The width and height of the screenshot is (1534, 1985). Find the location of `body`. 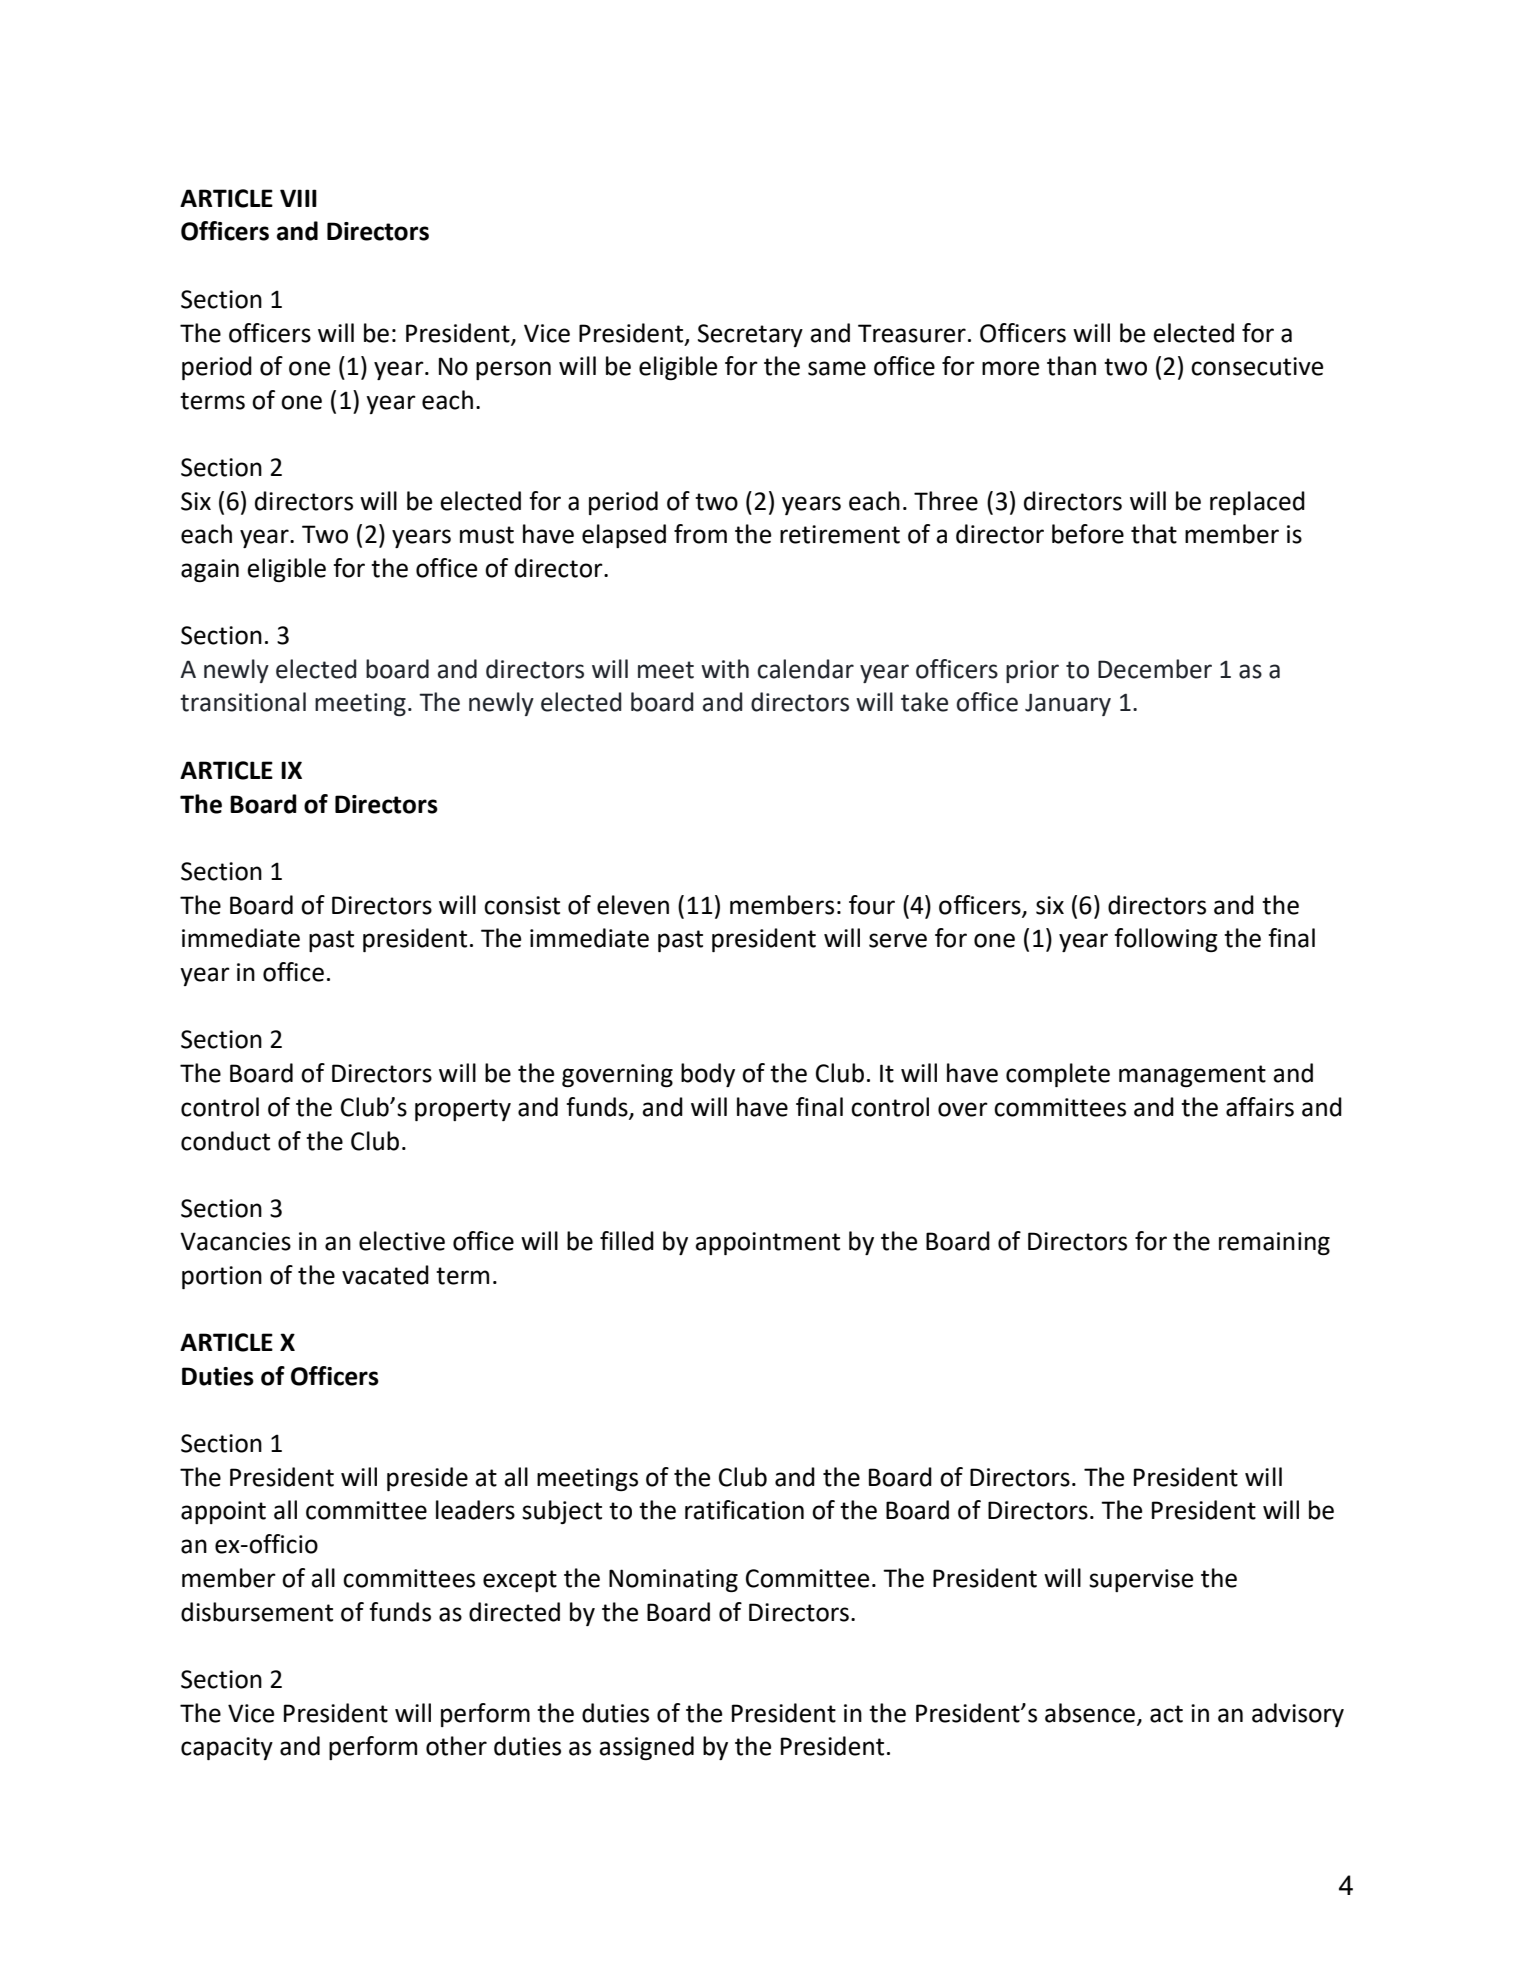

body is located at coordinates (708, 1075).
